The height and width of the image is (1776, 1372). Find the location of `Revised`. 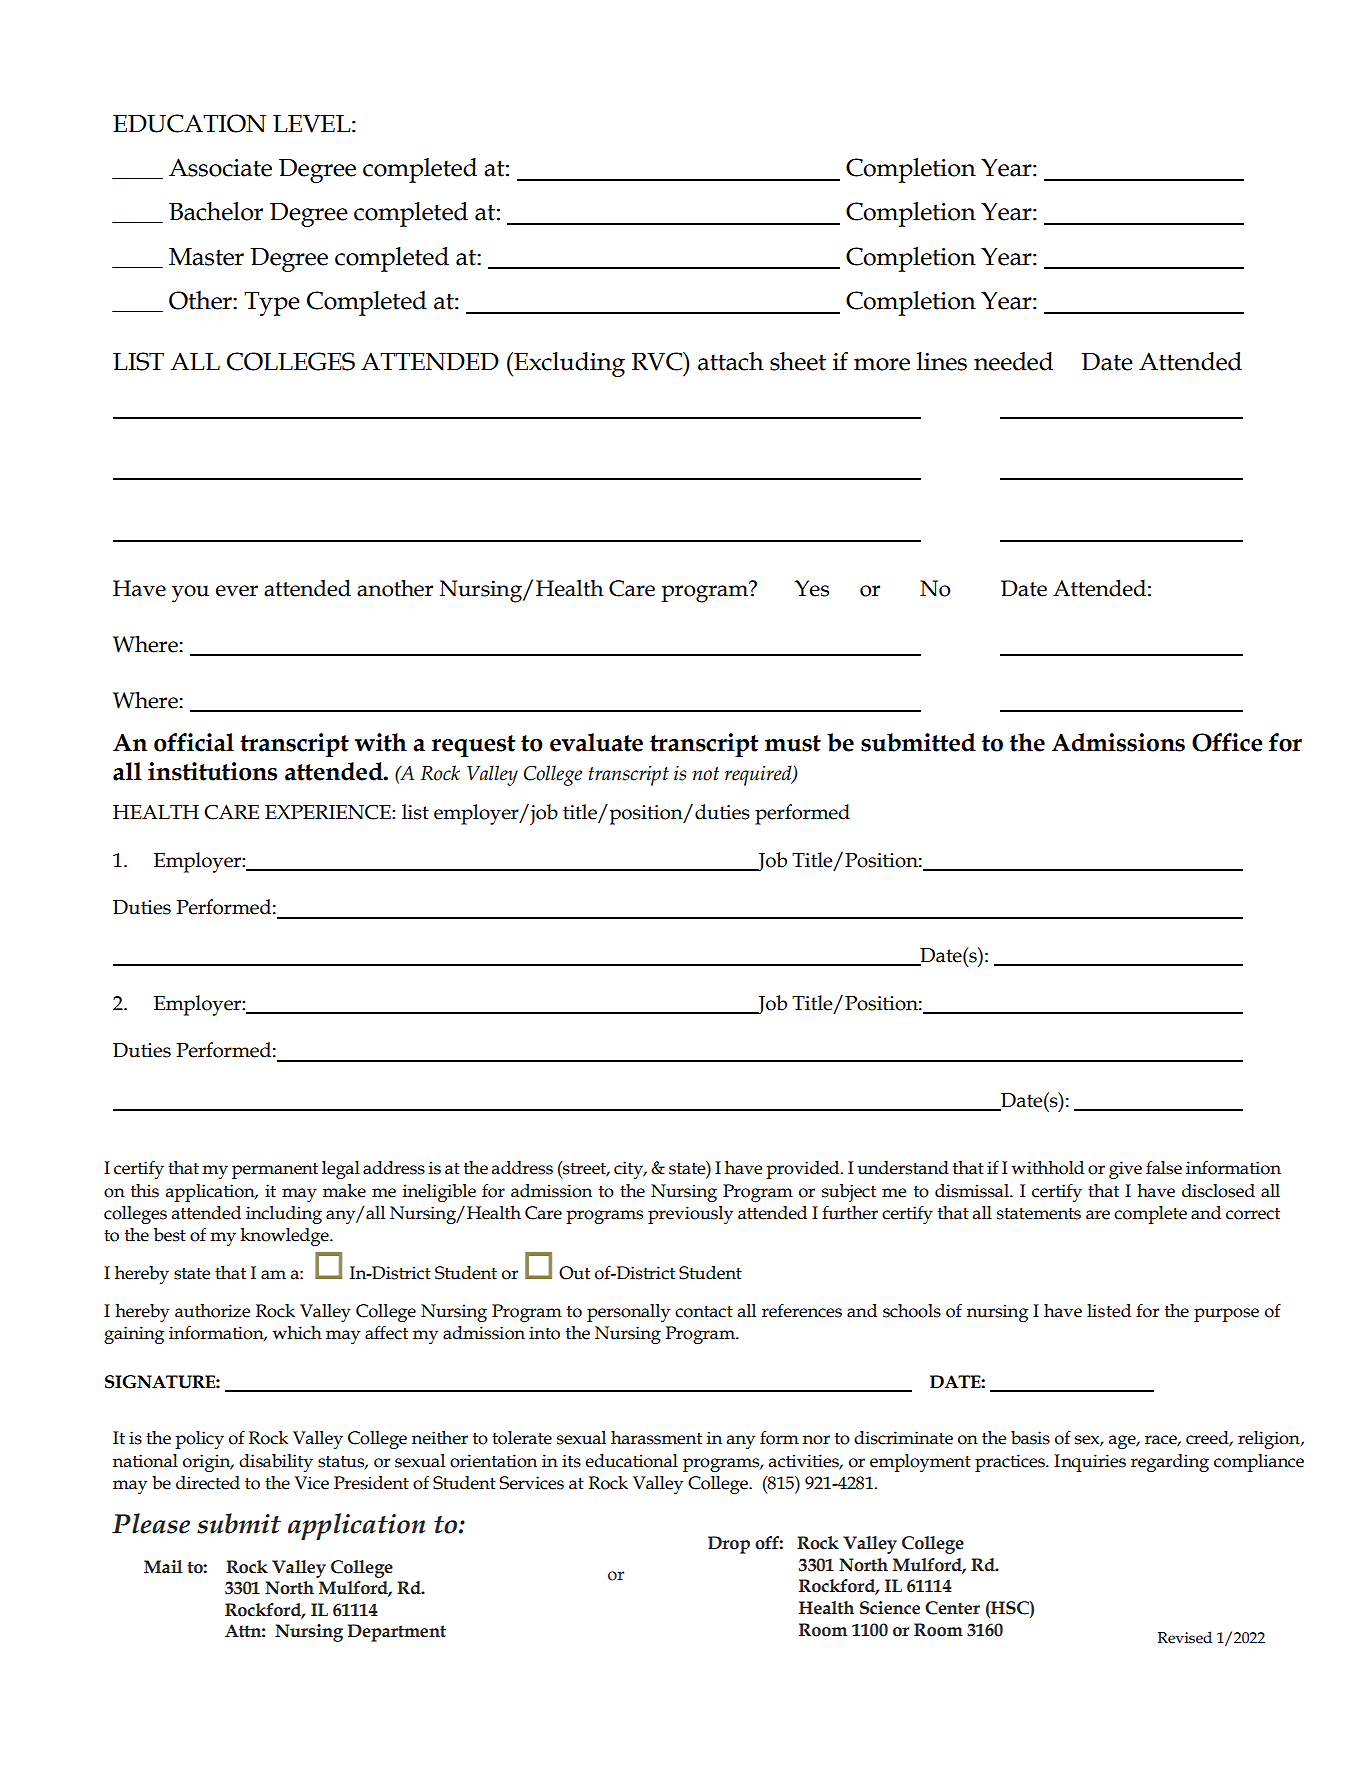

Revised is located at coordinates (1185, 1637).
